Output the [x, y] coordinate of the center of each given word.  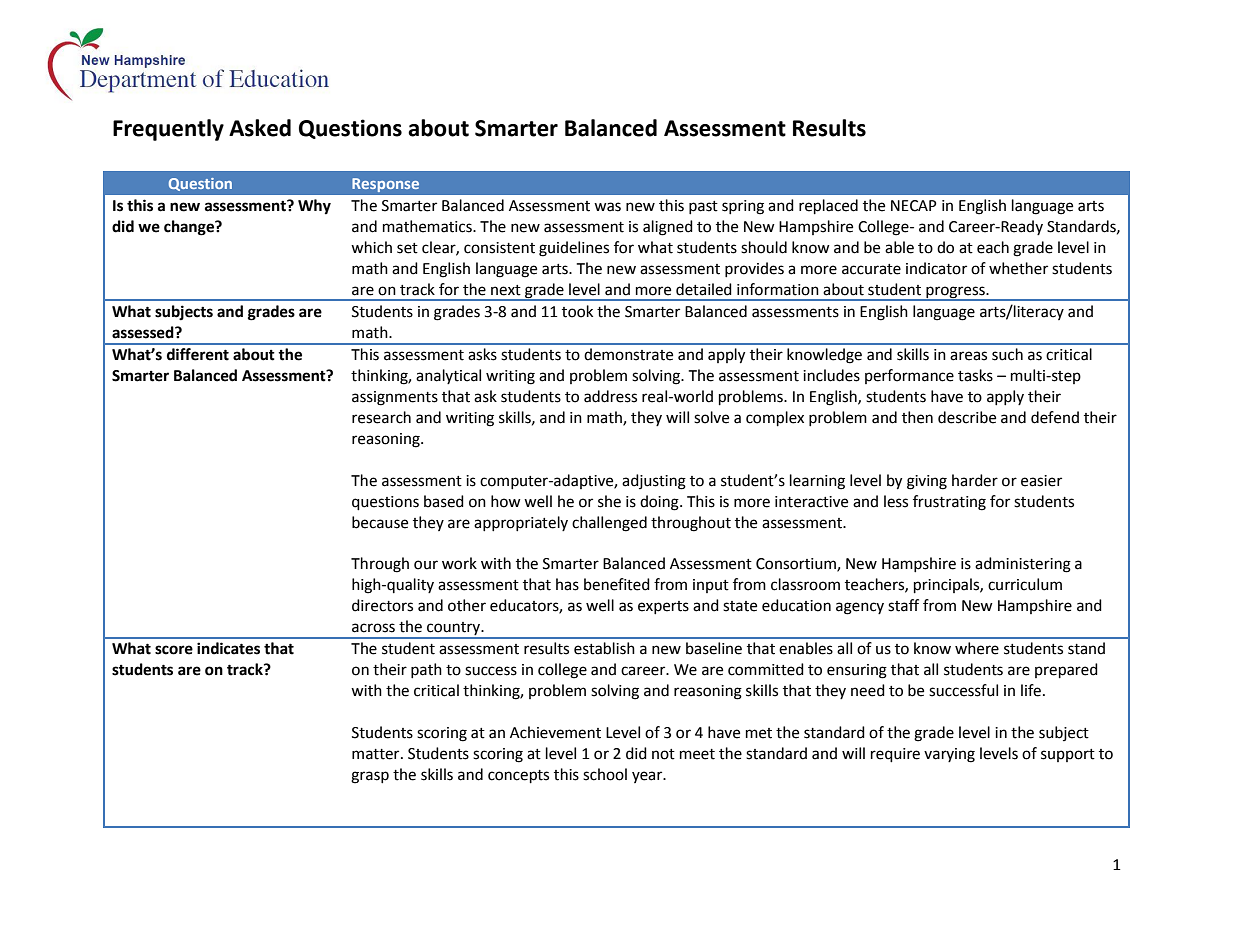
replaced [828, 207]
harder [975, 480]
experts [663, 607]
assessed [144, 332]
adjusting [654, 482]
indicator [936, 268]
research [381, 417]
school [605, 774]
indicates [228, 648]
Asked [260, 128]
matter [377, 754]
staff [903, 605]
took [577, 311]
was [607, 207]
